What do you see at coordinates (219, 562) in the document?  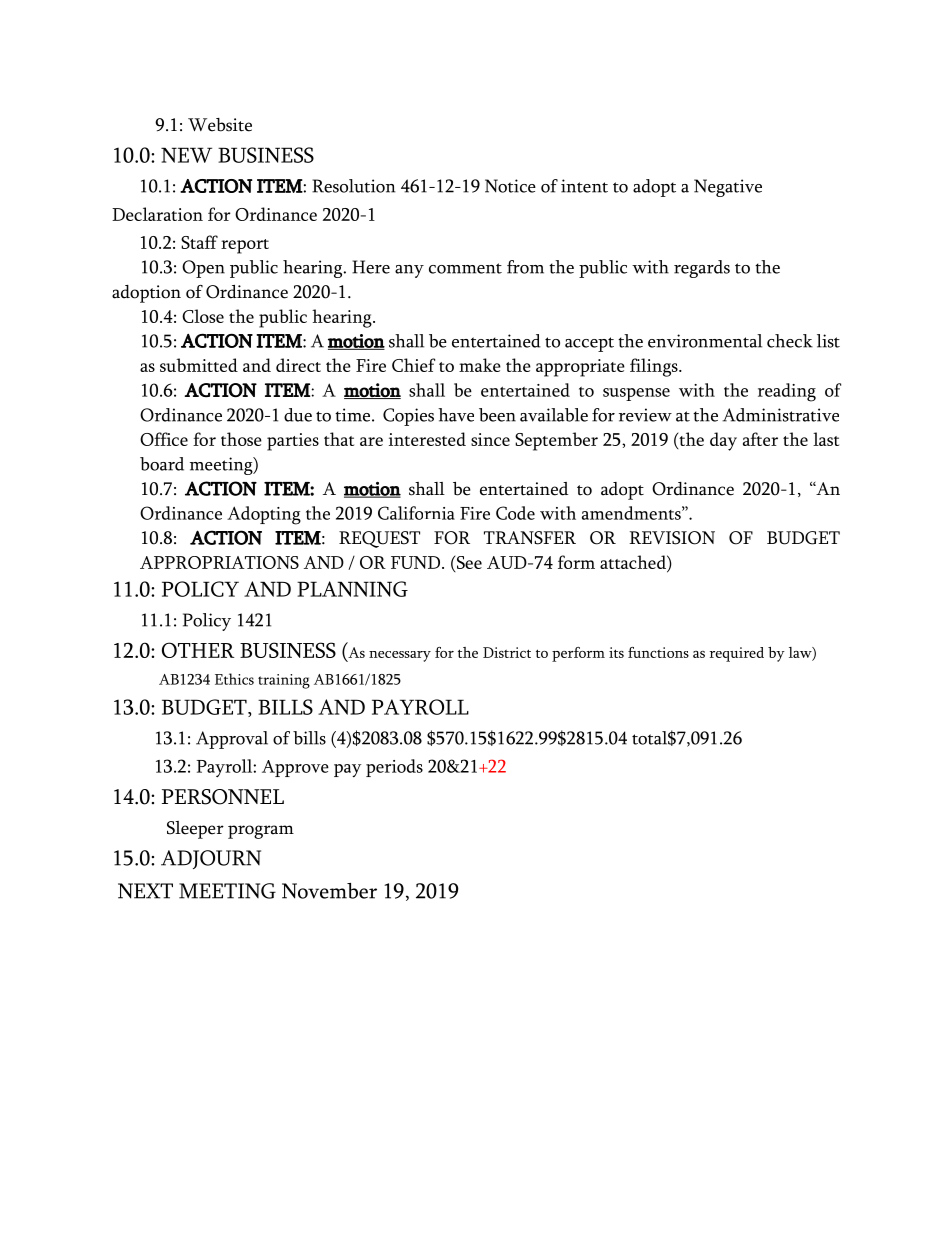 I see `APPROPRIATIONS` at bounding box center [219, 562].
